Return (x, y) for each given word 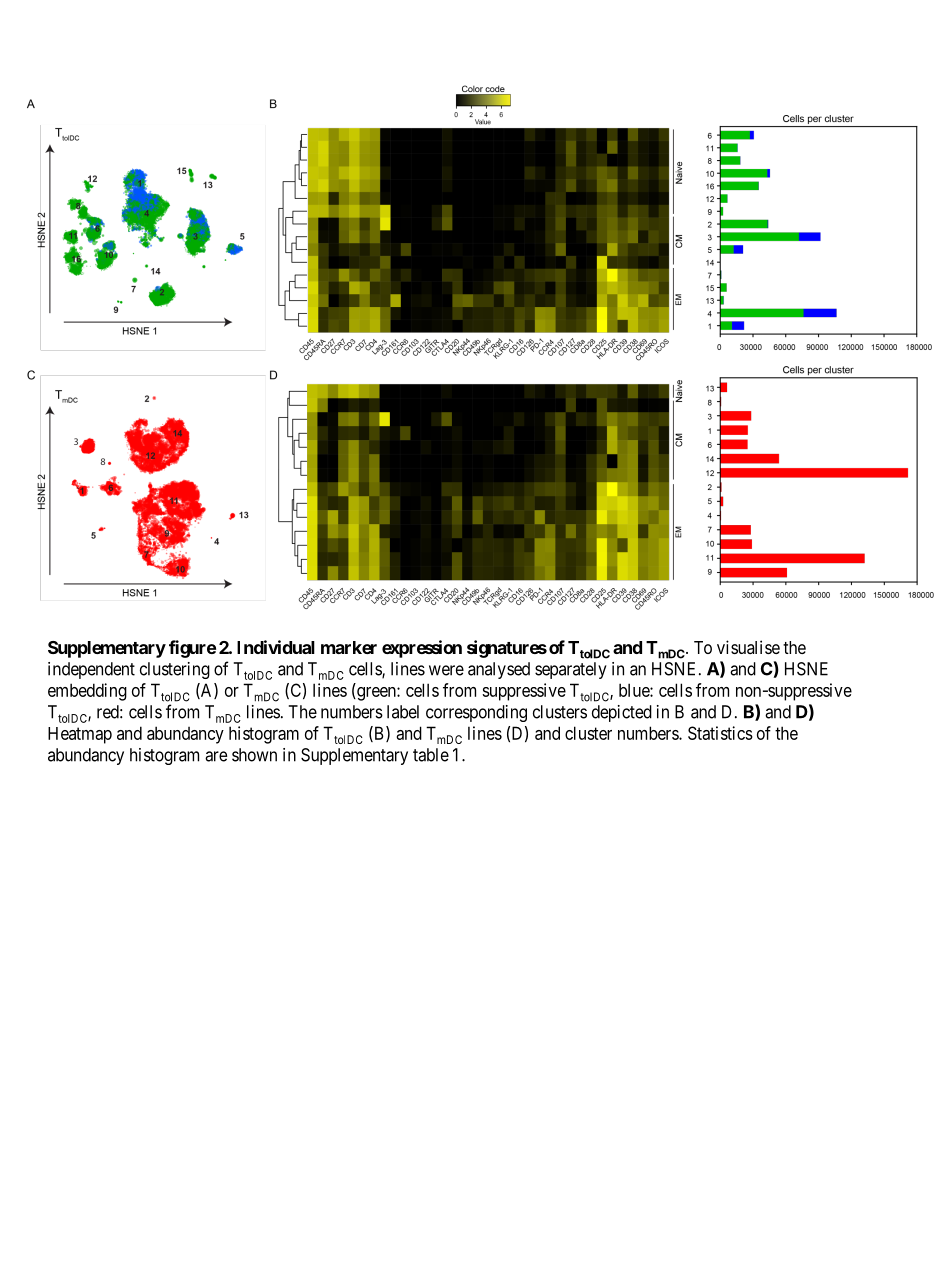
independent (91, 670)
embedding (87, 692)
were (446, 670)
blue (635, 690)
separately (571, 670)
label (403, 712)
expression (422, 649)
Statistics (720, 733)
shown (254, 755)
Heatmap (80, 735)
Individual (276, 647)
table (431, 755)
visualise (748, 647)
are (216, 756)
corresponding (476, 713)
